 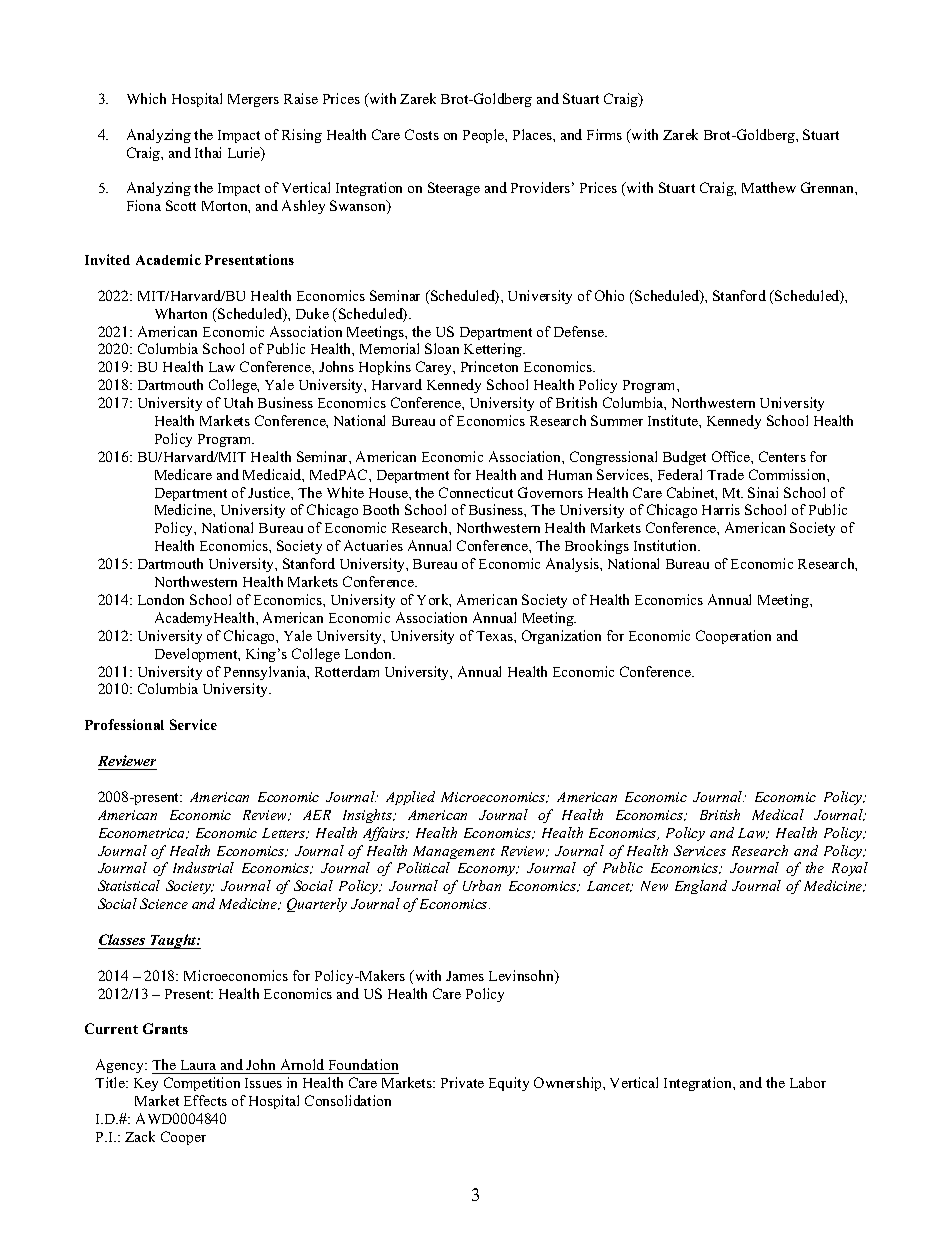 What do you see at coordinates (205, 1100) in the image?
I see `Effects` at bounding box center [205, 1100].
